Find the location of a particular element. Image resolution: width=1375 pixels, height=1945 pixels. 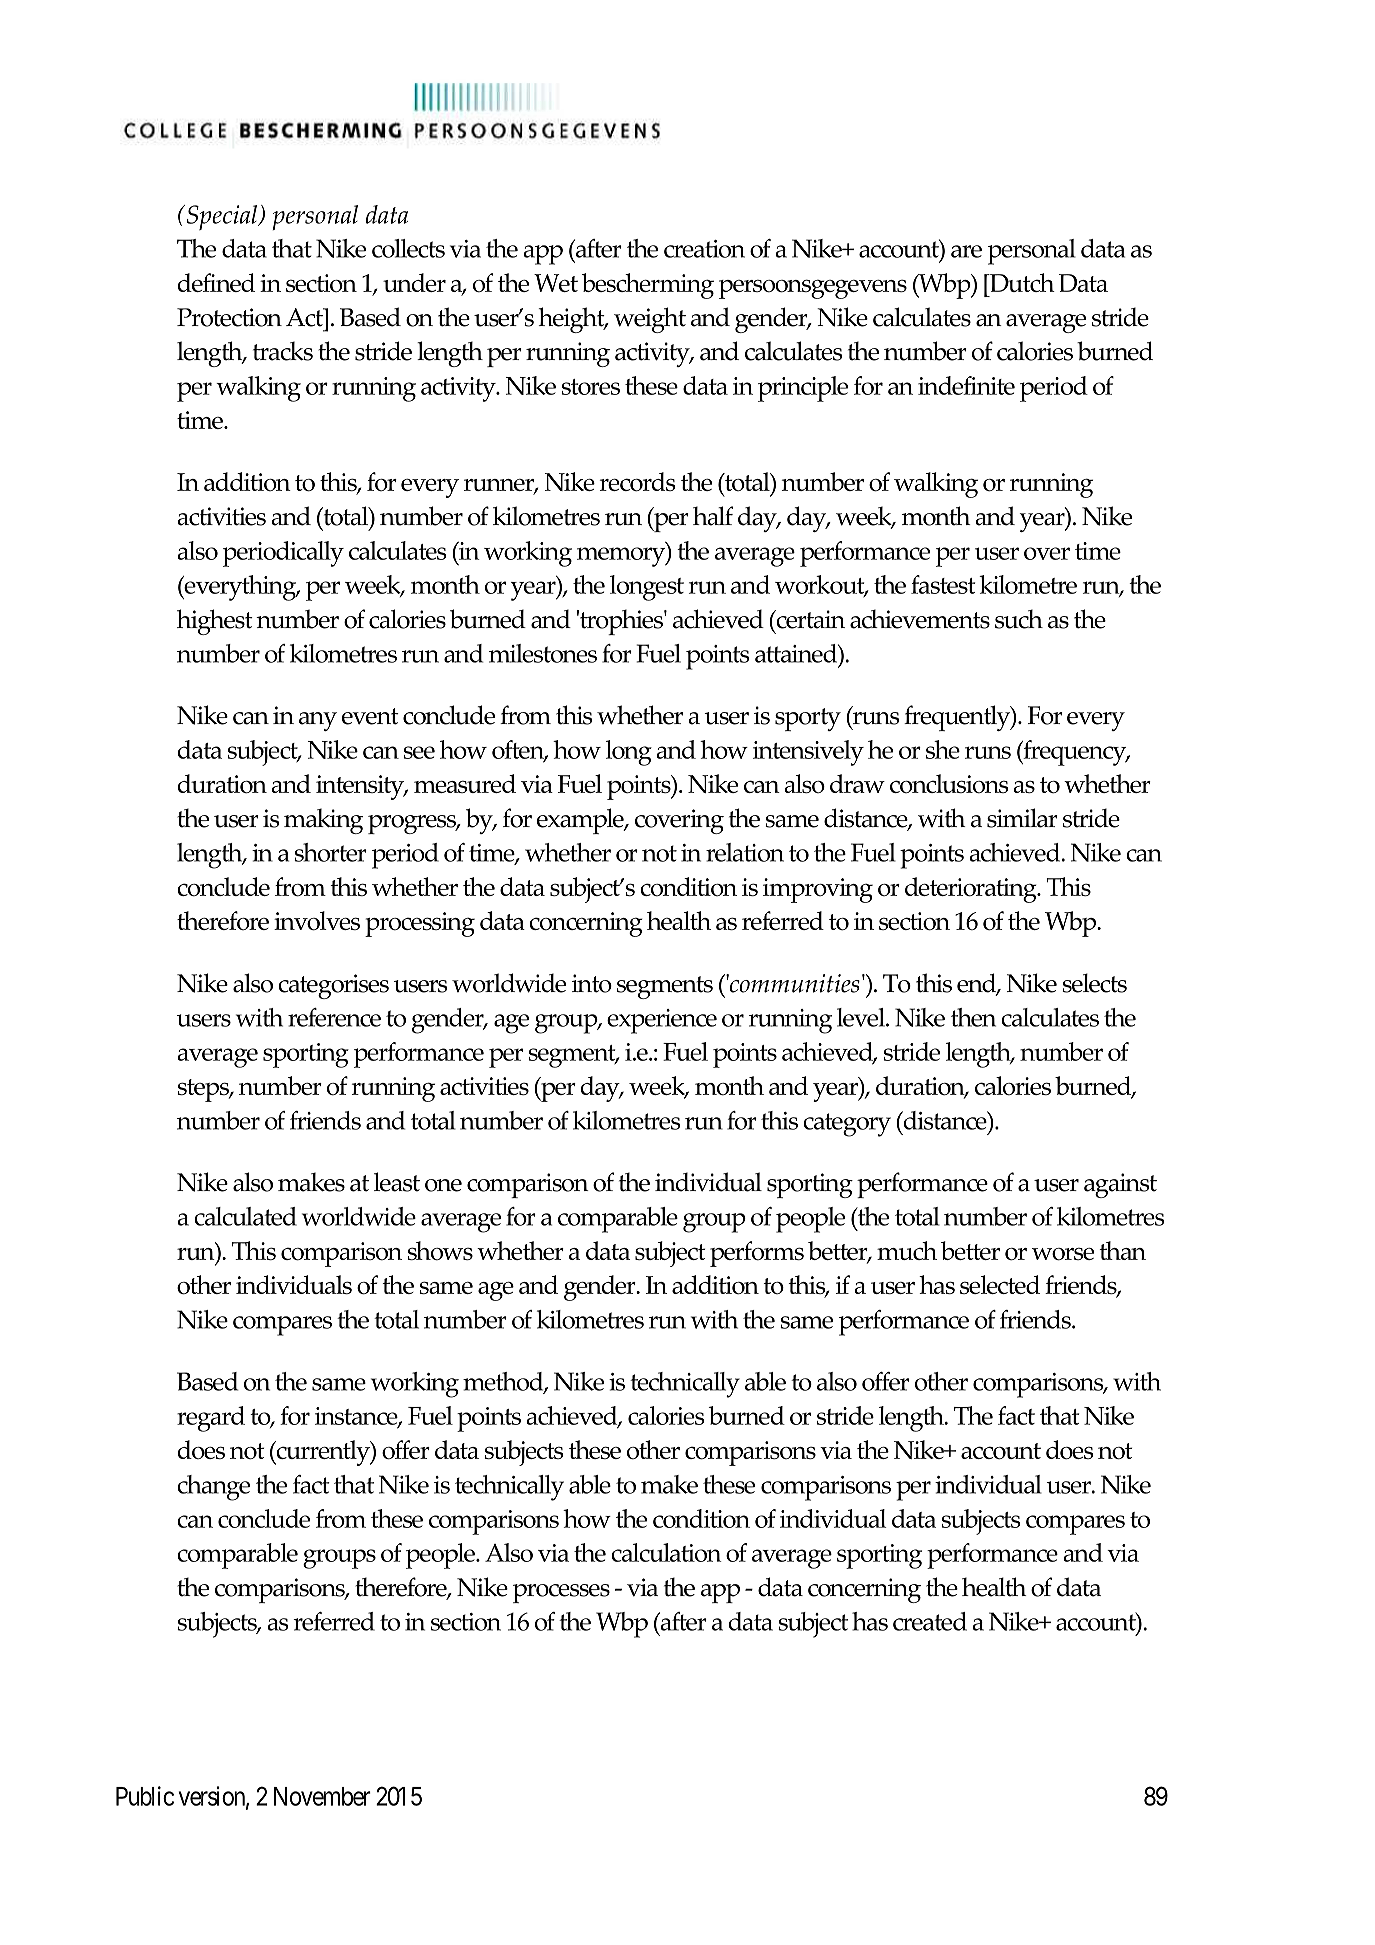

any is located at coordinates (318, 721).
